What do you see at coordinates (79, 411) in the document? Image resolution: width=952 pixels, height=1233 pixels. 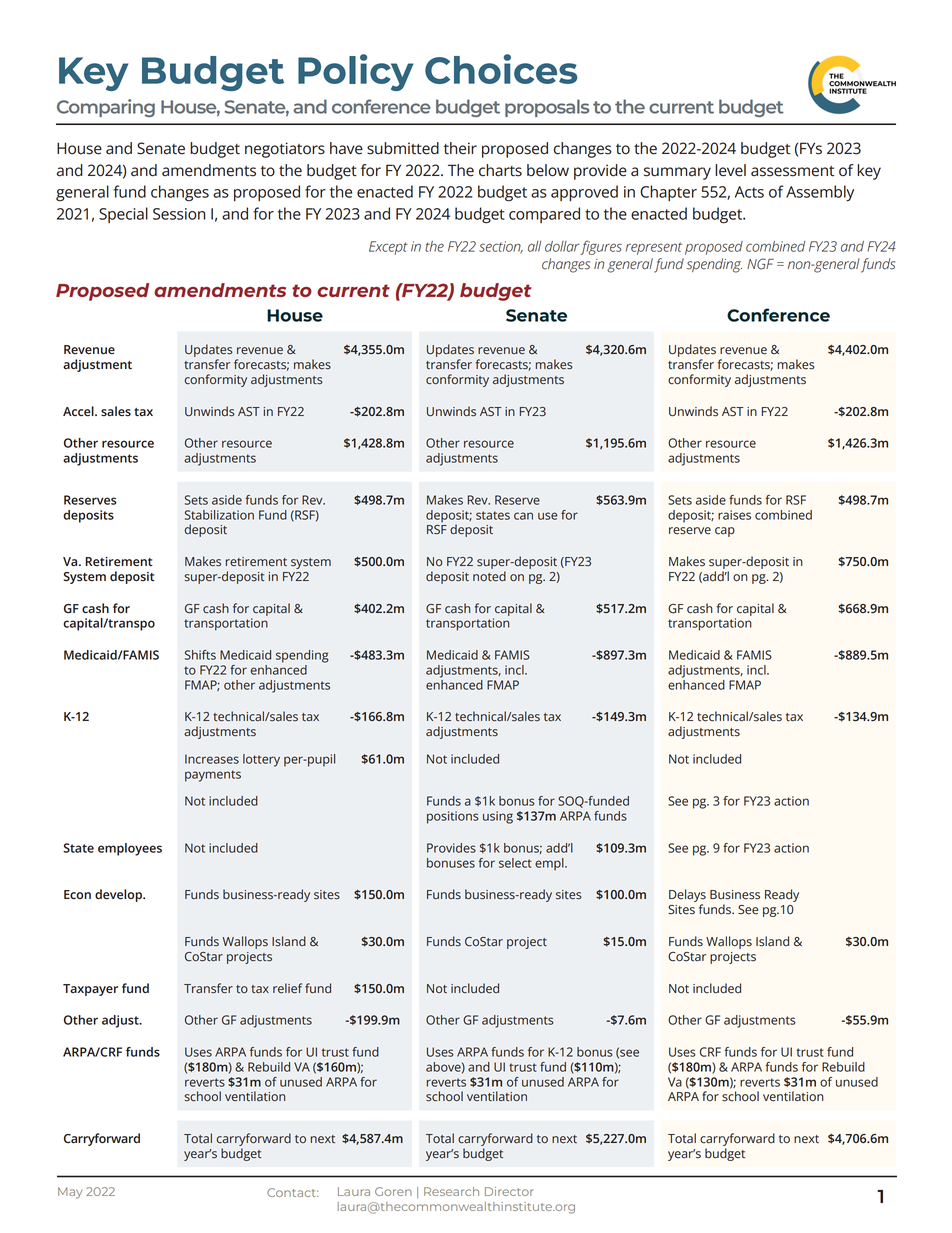 I see `Accel` at bounding box center [79, 411].
